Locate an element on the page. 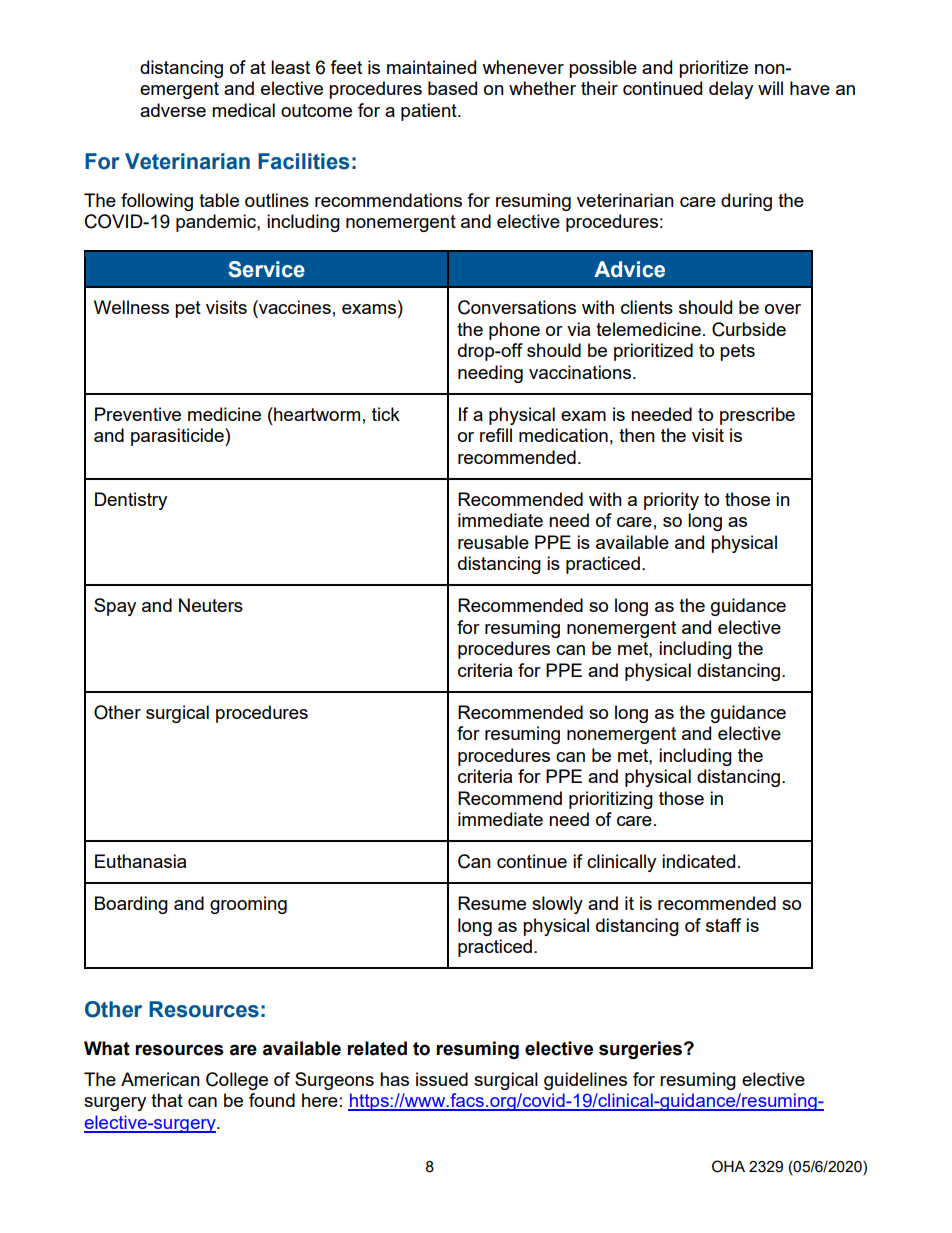 The width and height of the document is (952, 1233). that is located at coordinates (167, 1100).
